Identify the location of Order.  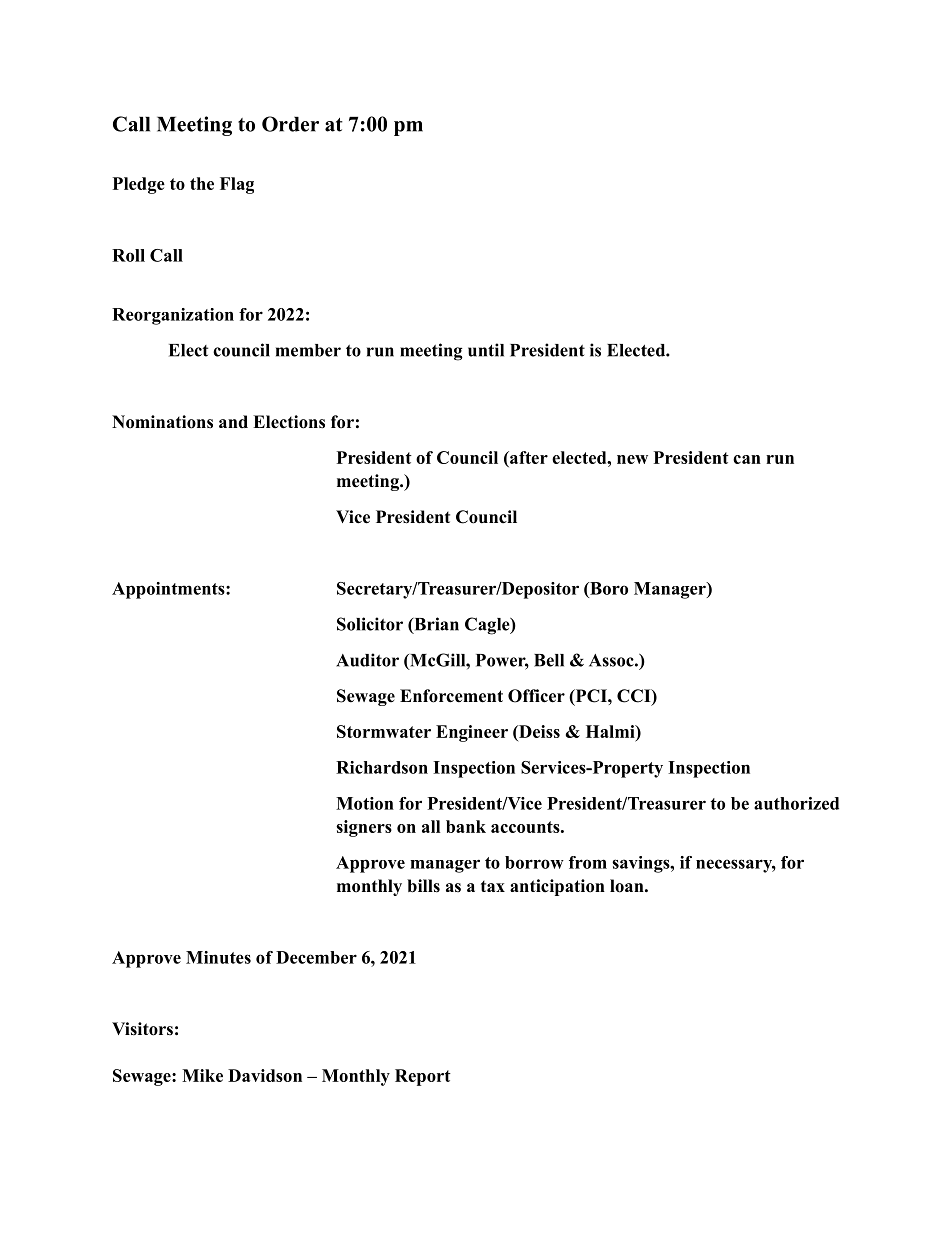
(290, 124).
